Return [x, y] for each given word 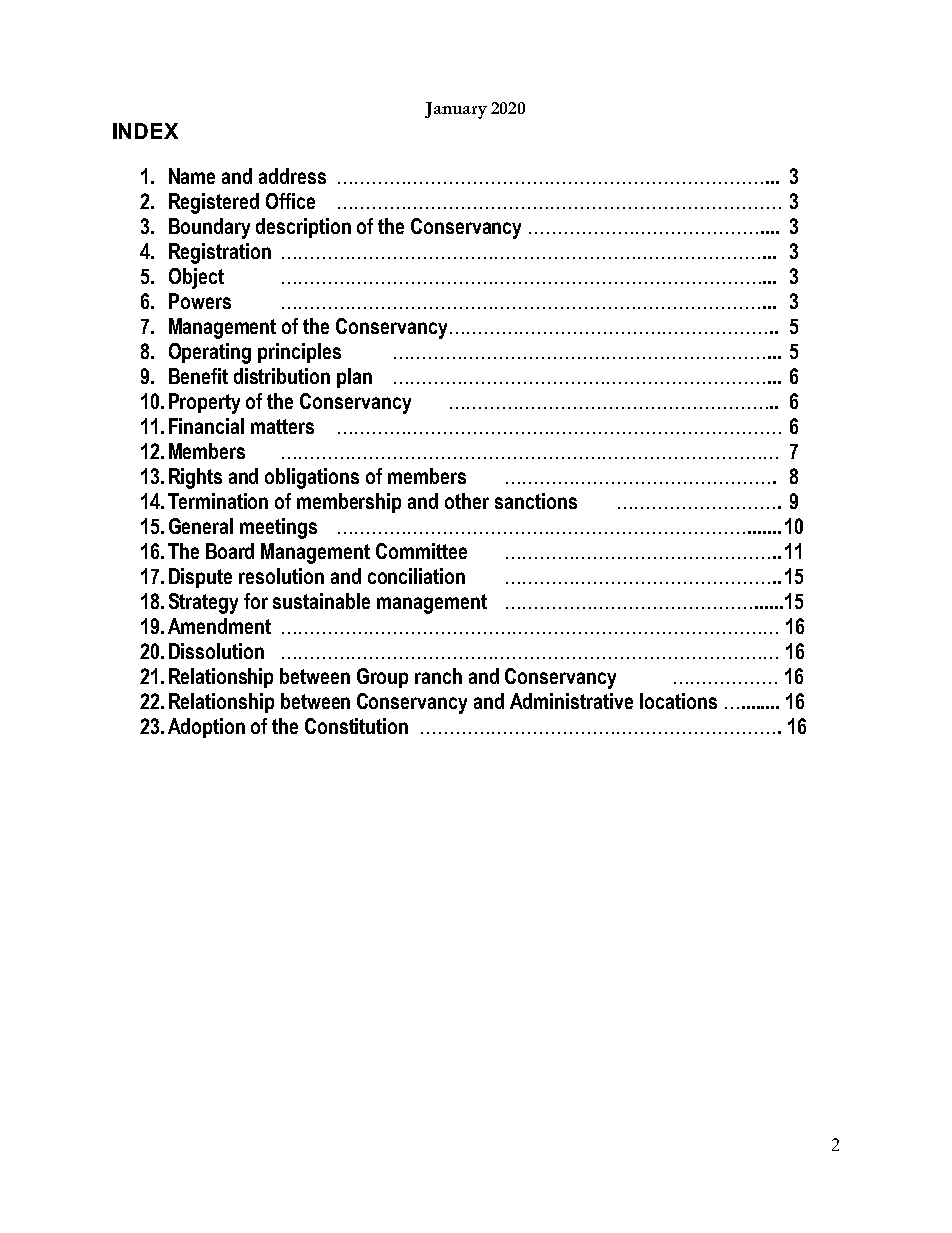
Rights [195, 478]
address [292, 176]
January [456, 110]
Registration [220, 253]
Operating [210, 353]
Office [290, 201]
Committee [421, 551]
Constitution [356, 726]
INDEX [145, 131]
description [303, 228]
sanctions [536, 501]
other [467, 501]
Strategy [203, 603]
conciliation [416, 576]
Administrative [571, 701]
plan [354, 378]
